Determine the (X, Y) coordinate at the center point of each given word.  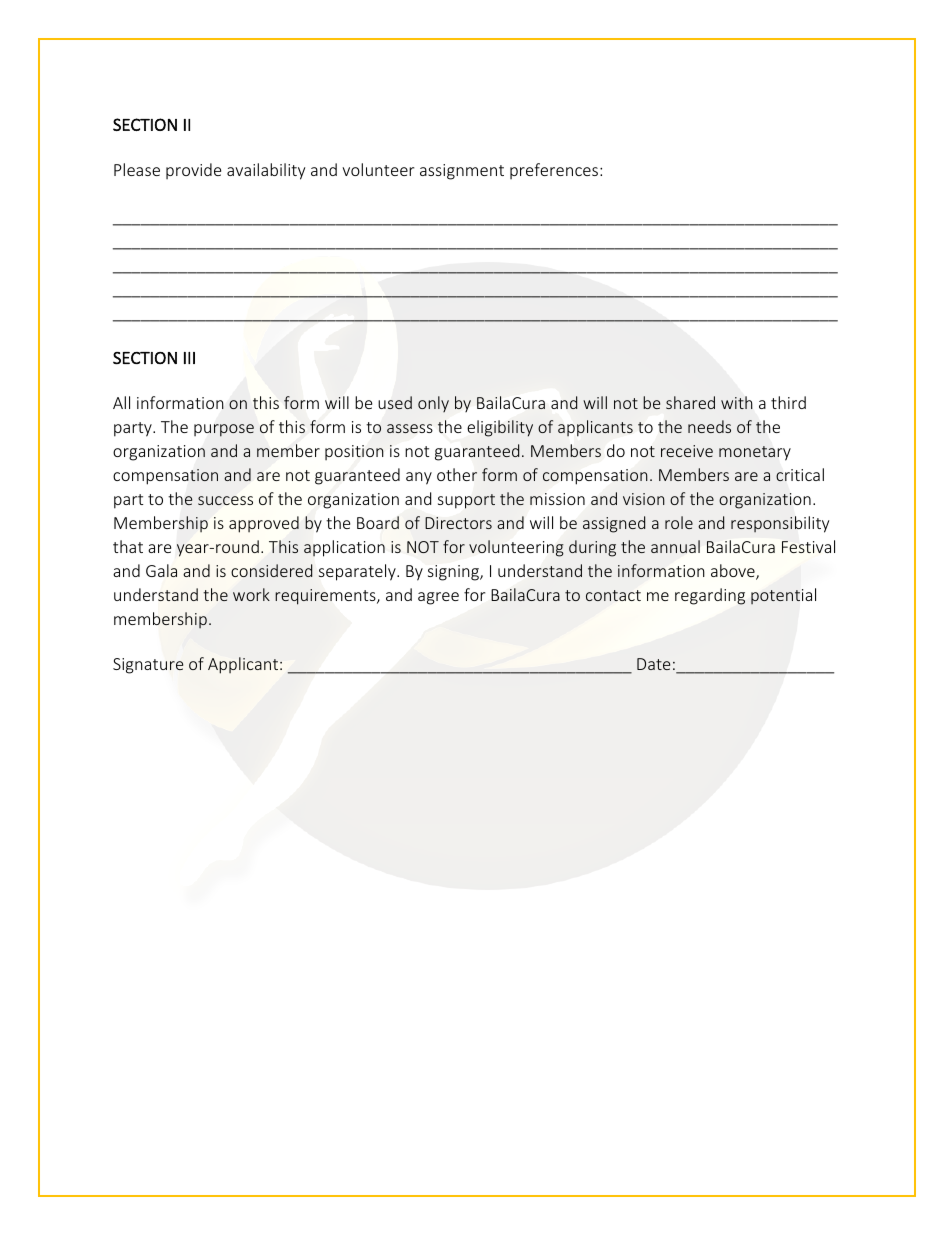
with (737, 402)
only (433, 404)
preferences (555, 171)
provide (193, 171)
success (225, 500)
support (466, 501)
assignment (462, 172)
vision (644, 499)
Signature (148, 666)
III (189, 358)
